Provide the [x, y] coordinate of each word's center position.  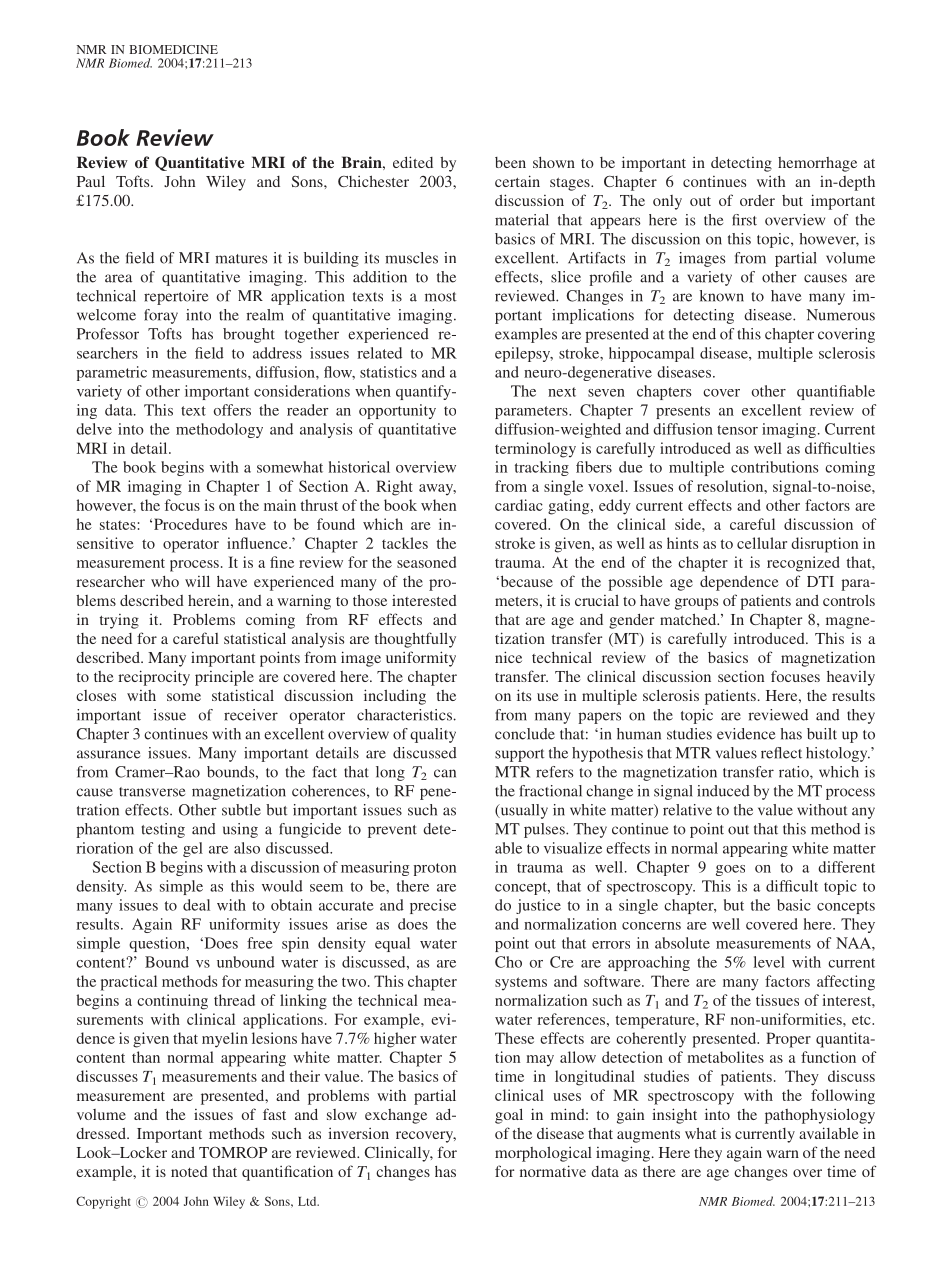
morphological [543, 1154]
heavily [851, 678]
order [757, 200]
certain [517, 181]
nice [508, 657]
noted [189, 1171]
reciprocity [154, 678]
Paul [91, 181]
